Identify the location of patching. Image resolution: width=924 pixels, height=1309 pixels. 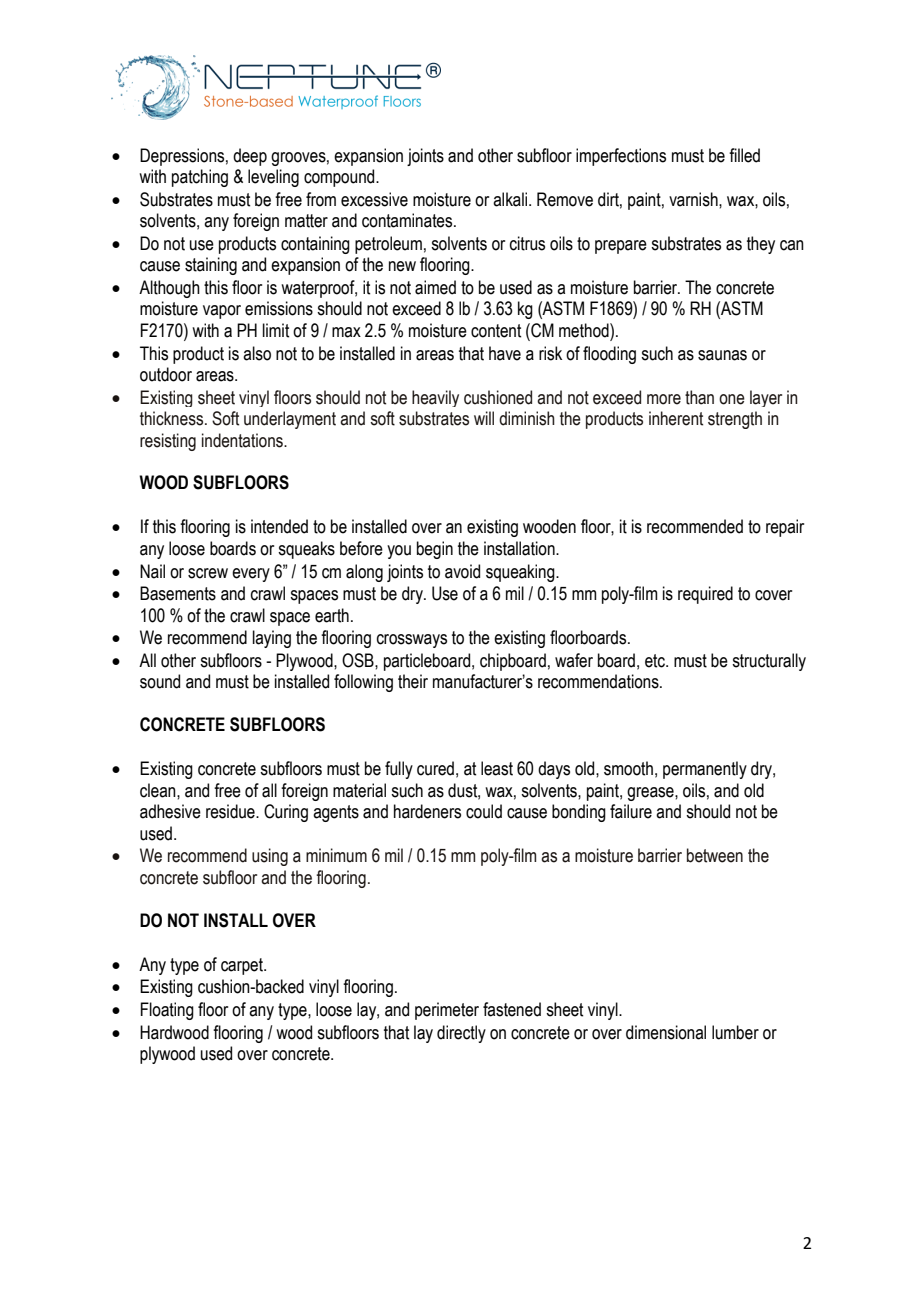
(200, 178).
